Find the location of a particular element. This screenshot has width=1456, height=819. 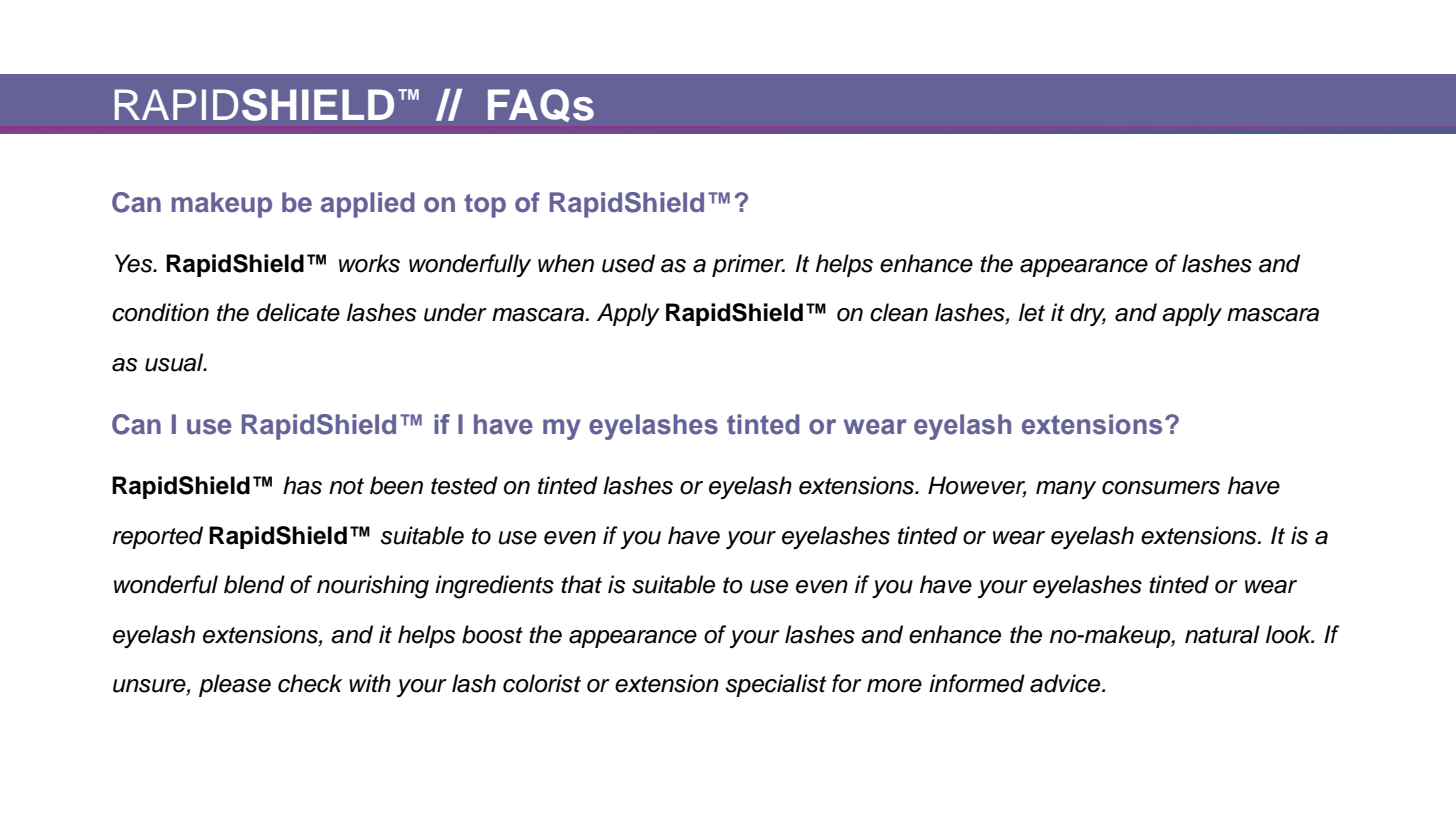

delicate is located at coordinates (298, 312).
